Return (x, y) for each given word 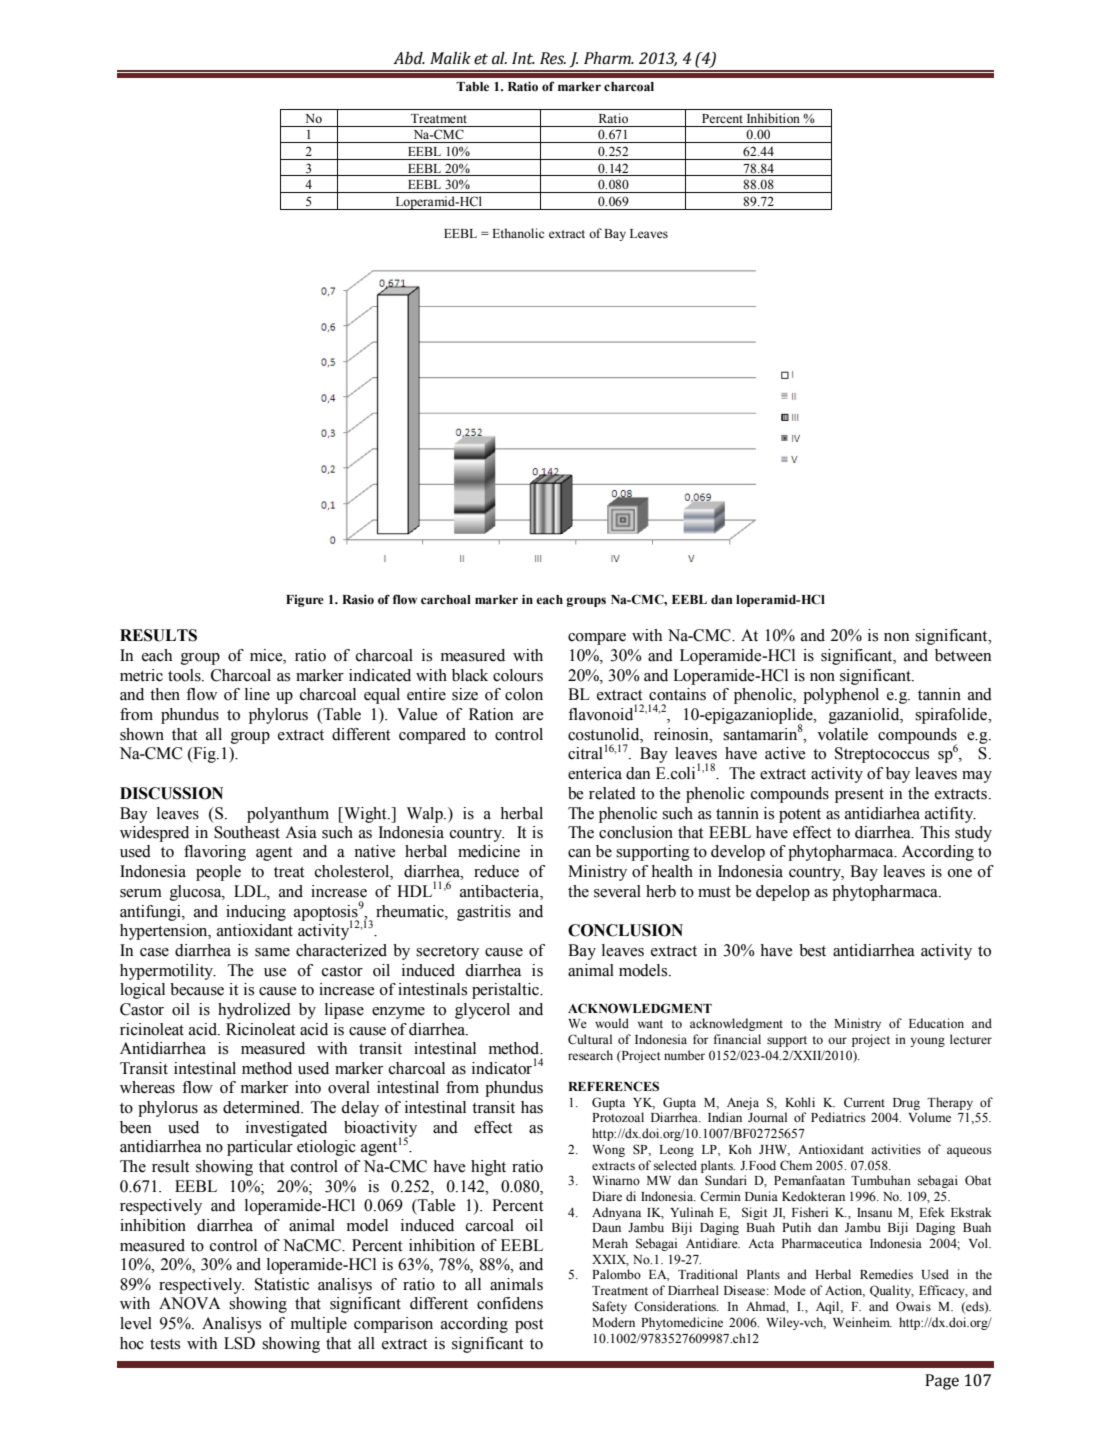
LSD (239, 1343)
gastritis (484, 913)
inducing (256, 913)
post (529, 1326)
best (812, 950)
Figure (305, 601)
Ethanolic (518, 233)
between (963, 655)
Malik (450, 58)
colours (518, 675)
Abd (409, 58)
